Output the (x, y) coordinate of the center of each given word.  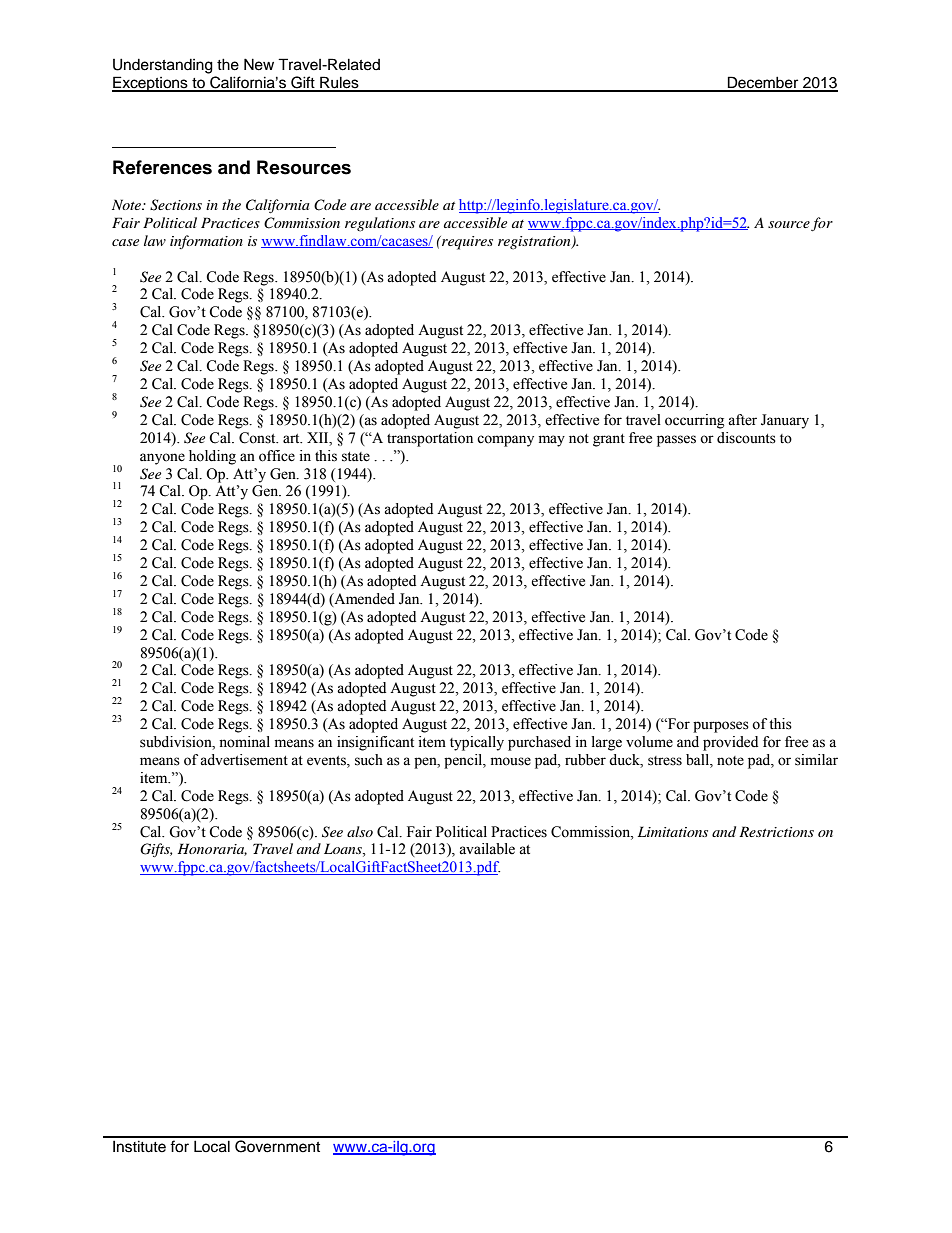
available (487, 849)
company (505, 441)
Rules (339, 83)
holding (212, 457)
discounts (746, 438)
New (259, 64)
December (763, 83)
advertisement (244, 760)
